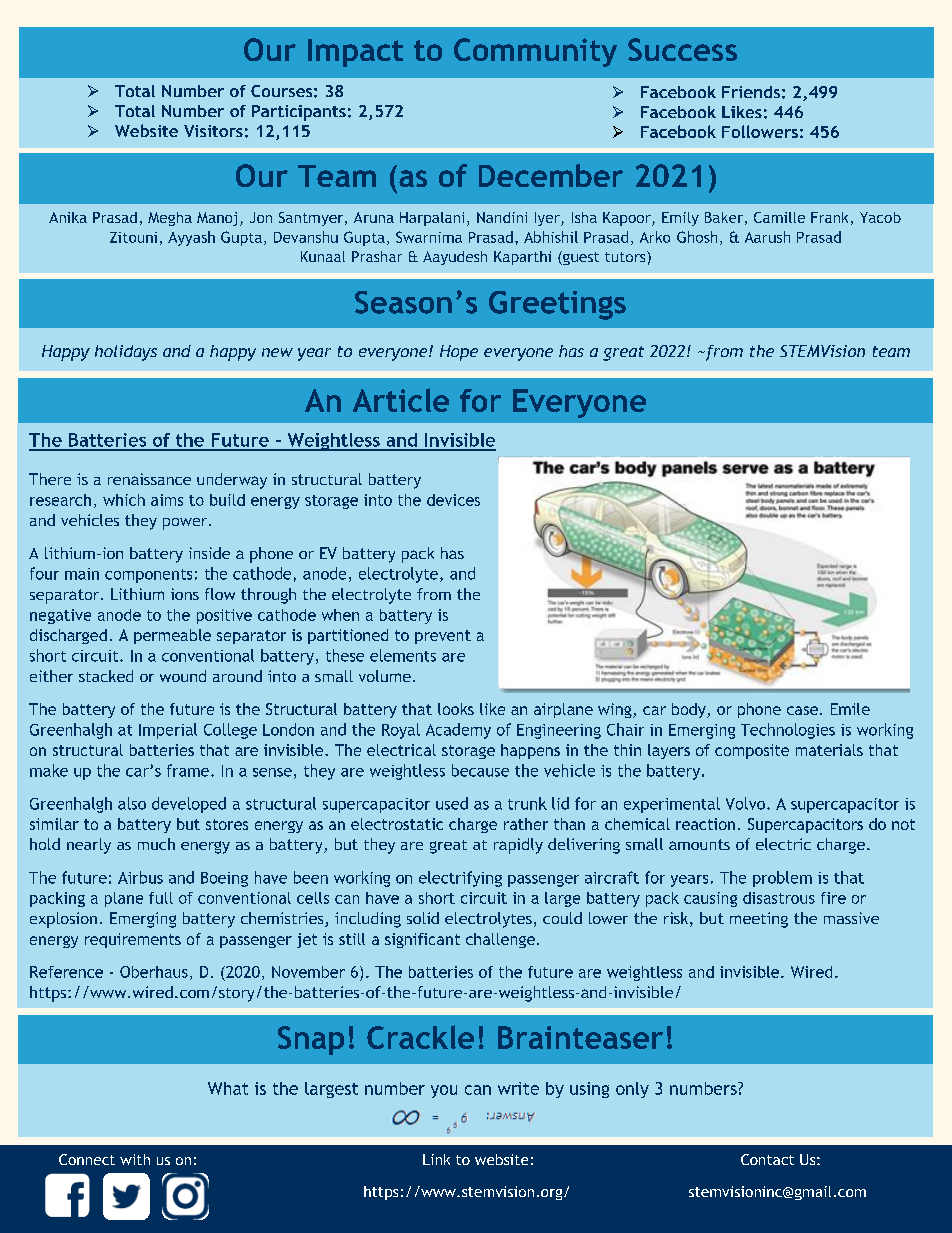 The width and height of the page is (952, 1233). Describe the element at coordinates (557, 305) in the page. I see `Greetings` at that location.
